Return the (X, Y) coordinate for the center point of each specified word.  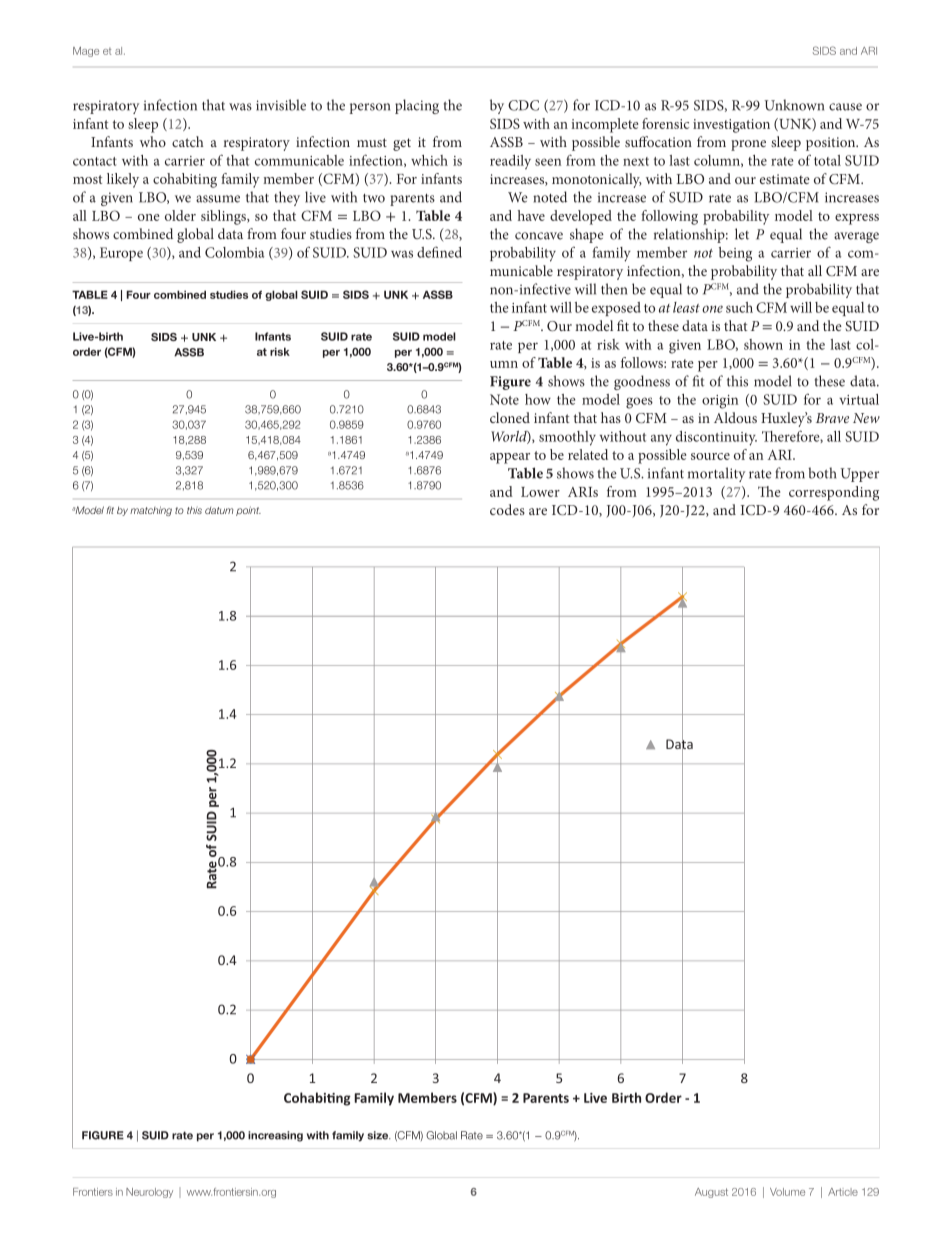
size (379, 1135)
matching (151, 511)
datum (219, 510)
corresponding (834, 493)
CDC (523, 105)
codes (507, 509)
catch (188, 141)
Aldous (735, 417)
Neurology (149, 1193)
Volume (787, 1192)
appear (510, 458)
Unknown (794, 105)
